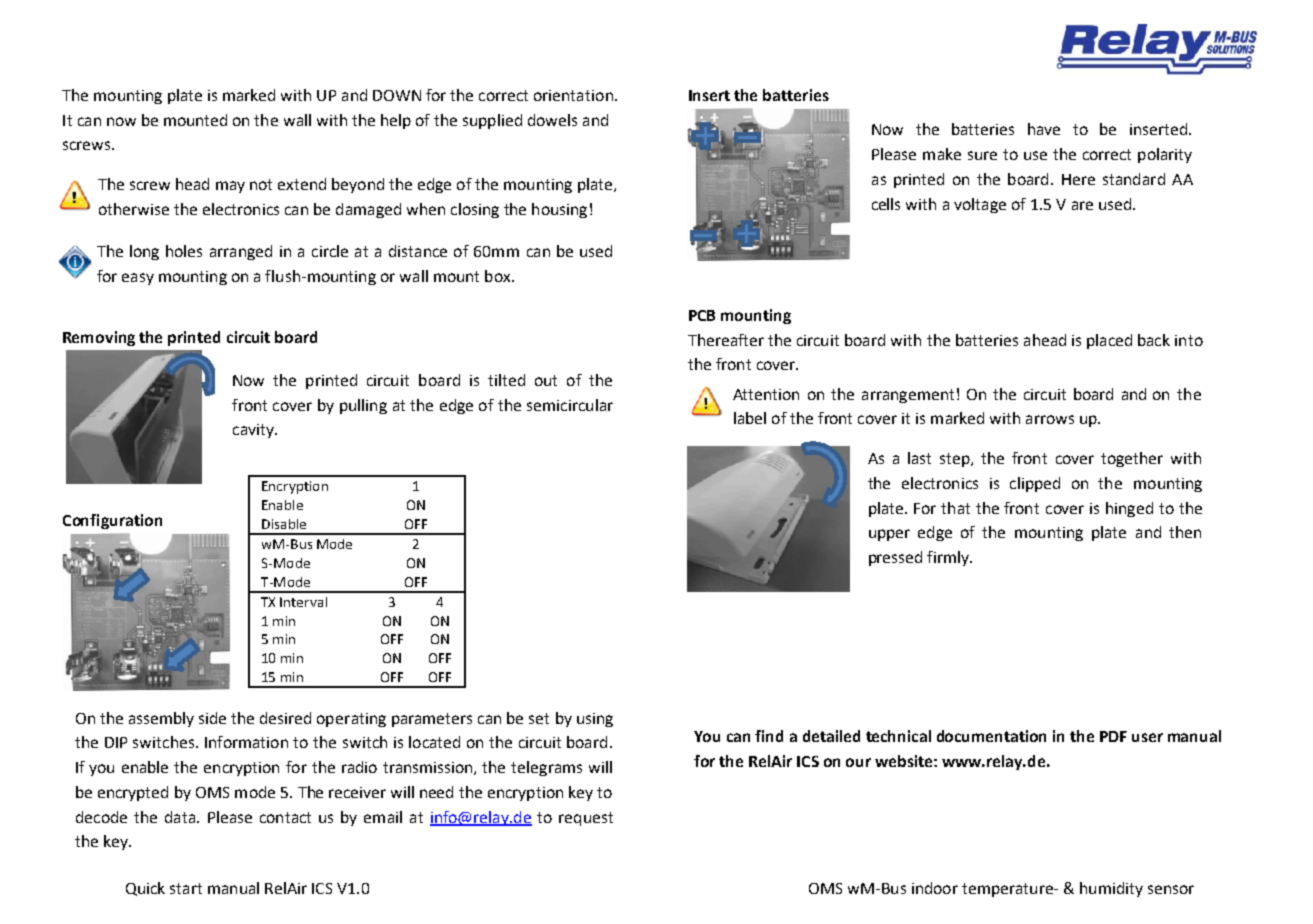 This screenshot has width=1313, height=924. What do you see at coordinates (552, 120) in the screenshot?
I see `dowels` at bounding box center [552, 120].
